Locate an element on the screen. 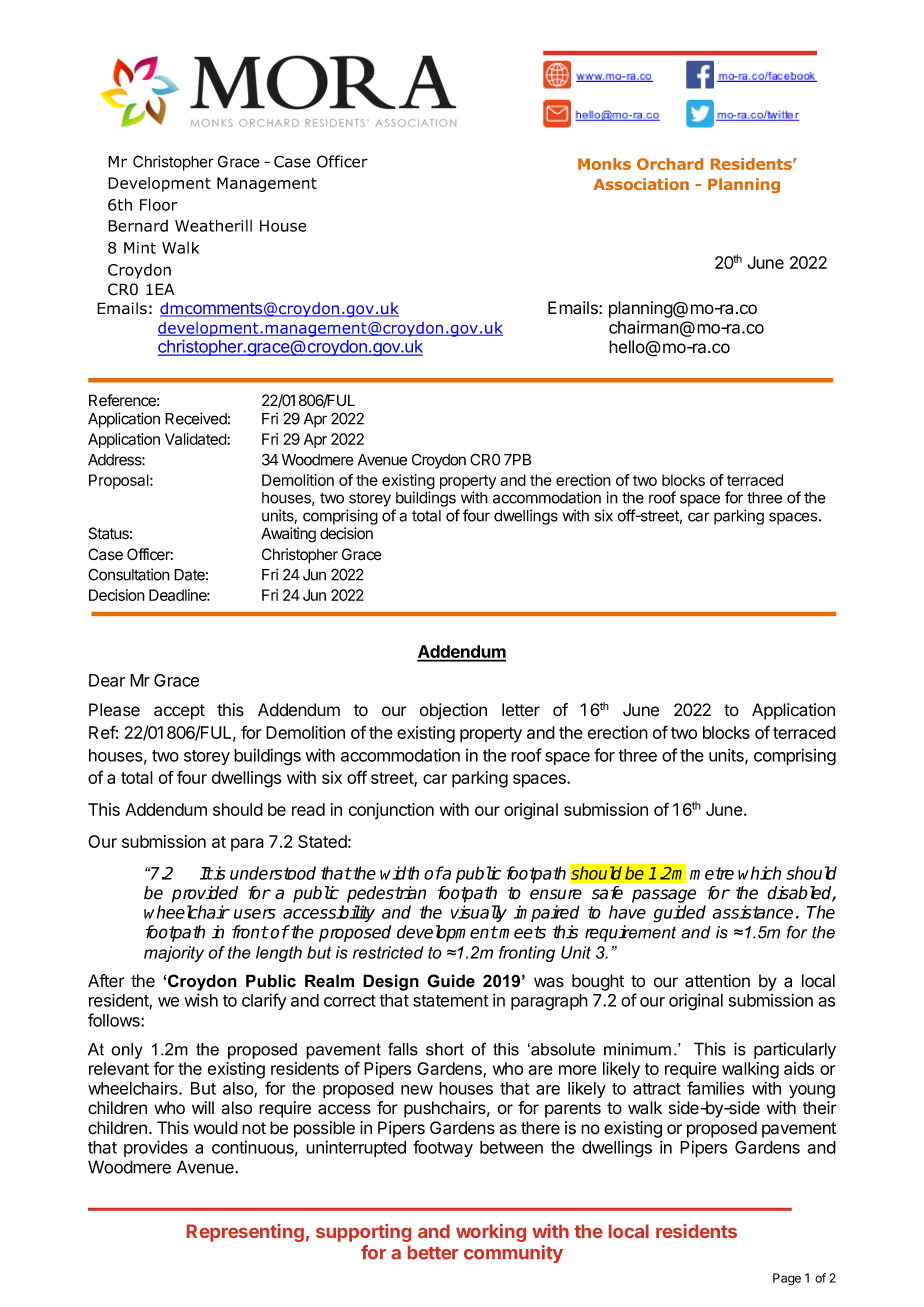 This screenshot has width=924, height=1307. accept is located at coordinates (179, 712).
